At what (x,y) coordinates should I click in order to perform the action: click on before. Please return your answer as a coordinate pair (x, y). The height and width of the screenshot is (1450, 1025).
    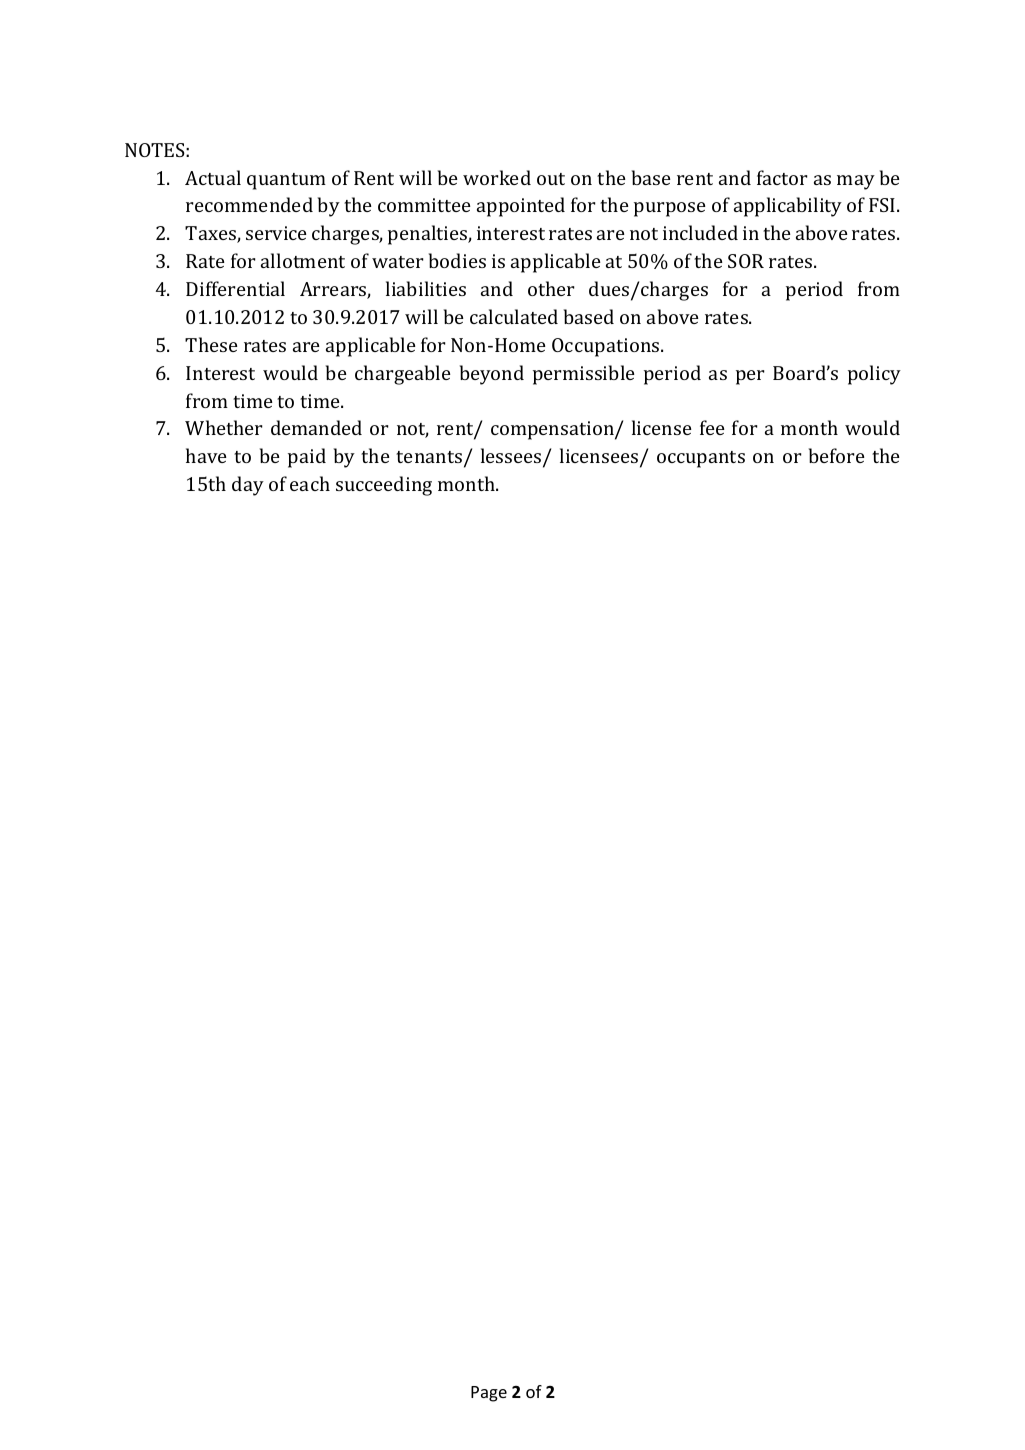
    Looking at the image, I should click on (837, 455).
